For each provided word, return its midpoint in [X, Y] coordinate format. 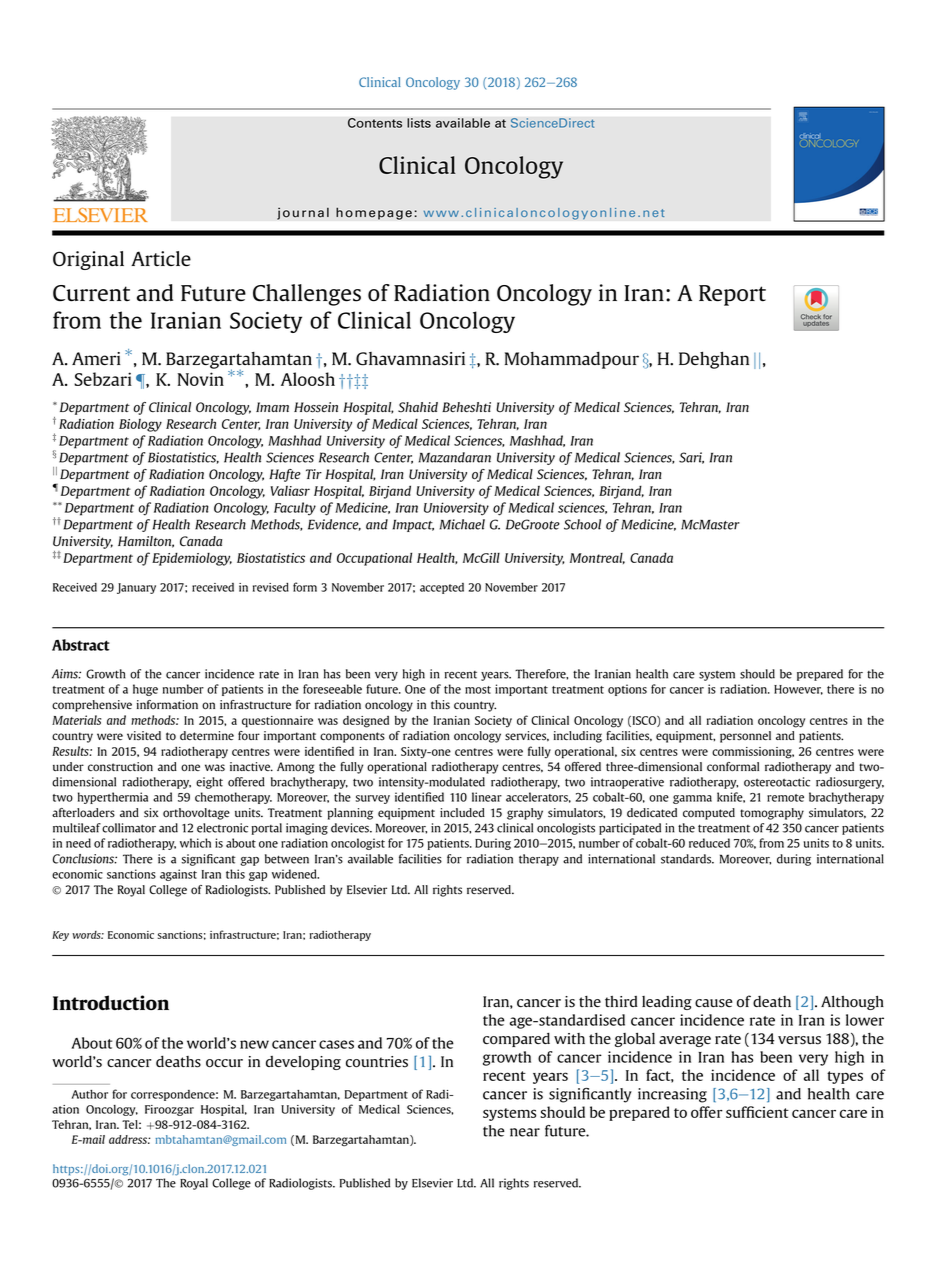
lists [419, 123]
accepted [442, 588]
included [462, 812]
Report [732, 295]
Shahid [418, 407]
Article [161, 258]
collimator [129, 828]
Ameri [96, 358]
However [798, 690]
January [136, 588]
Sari [691, 458]
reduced [709, 843]
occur [224, 1063]
